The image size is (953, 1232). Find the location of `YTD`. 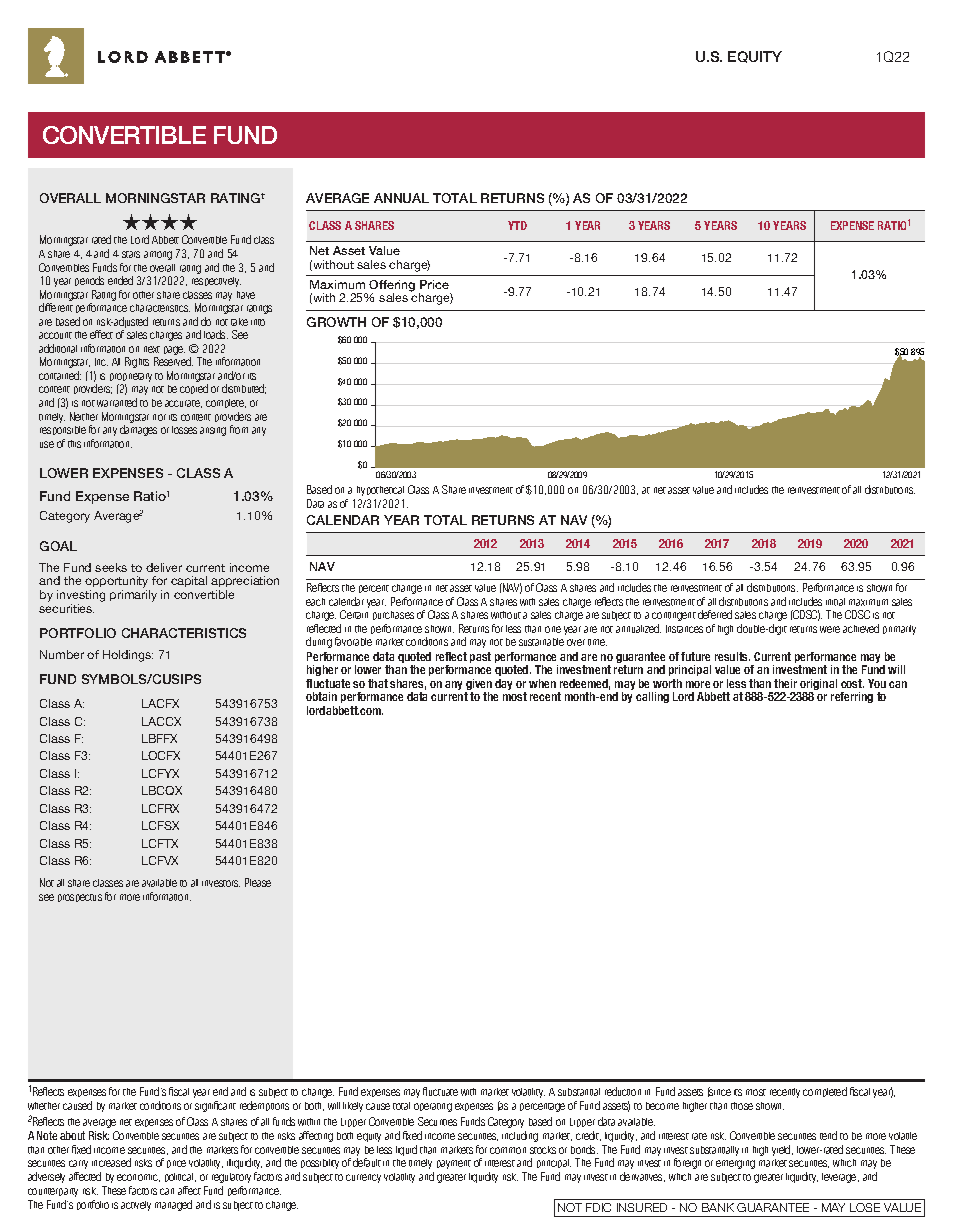

YTD is located at coordinates (517, 225).
